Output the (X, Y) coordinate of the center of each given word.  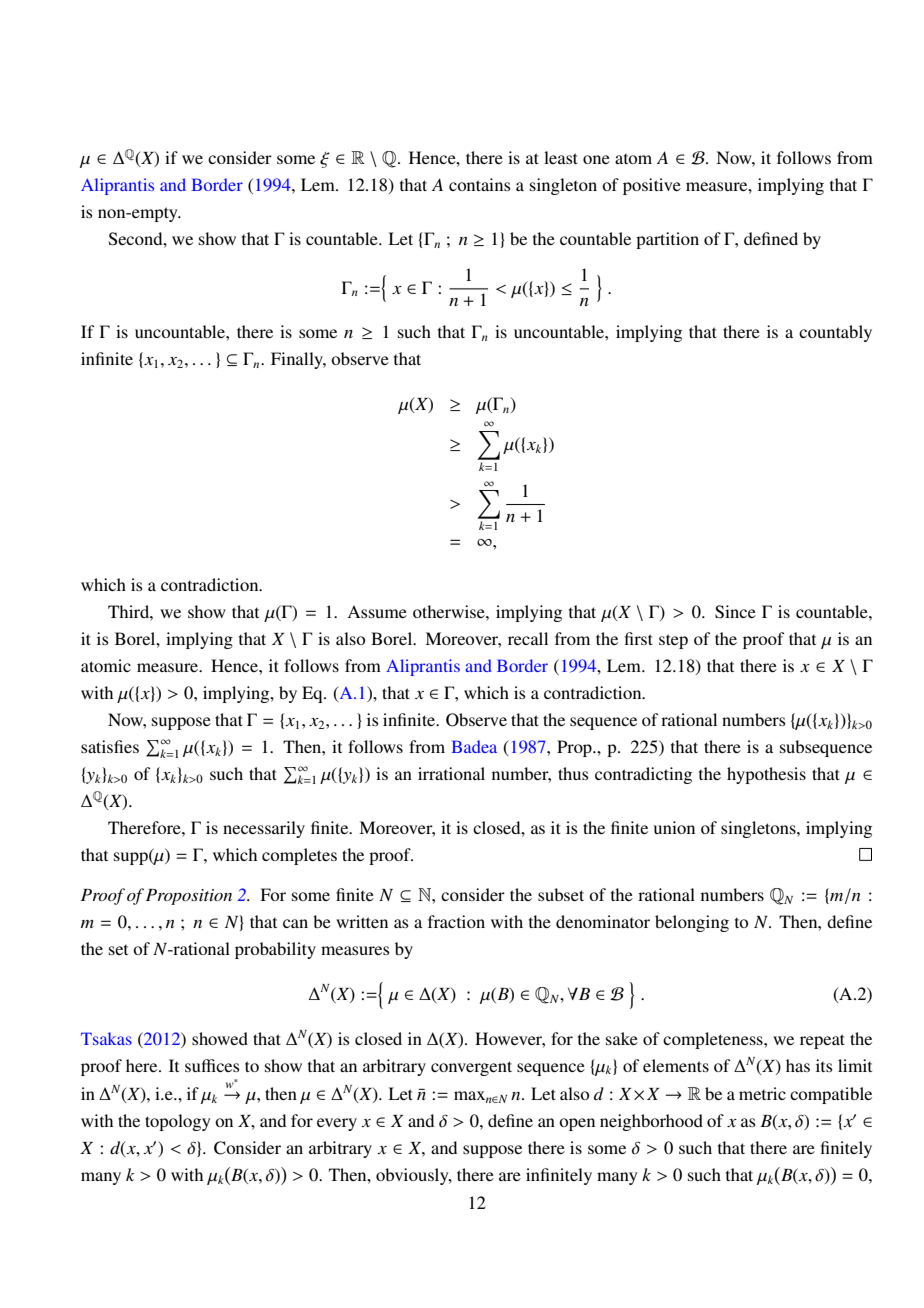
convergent (471, 1068)
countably (835, 333)
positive (652, 186)
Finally (298, 360)
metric (762, 1093)
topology (177, 1122)
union (674, 827)
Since (735, 612)
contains (480, 184)
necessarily (264, 829)
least (561, 157)
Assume (377, 612)
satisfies (110, 746)
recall (528, 638)
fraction (456, 921)
